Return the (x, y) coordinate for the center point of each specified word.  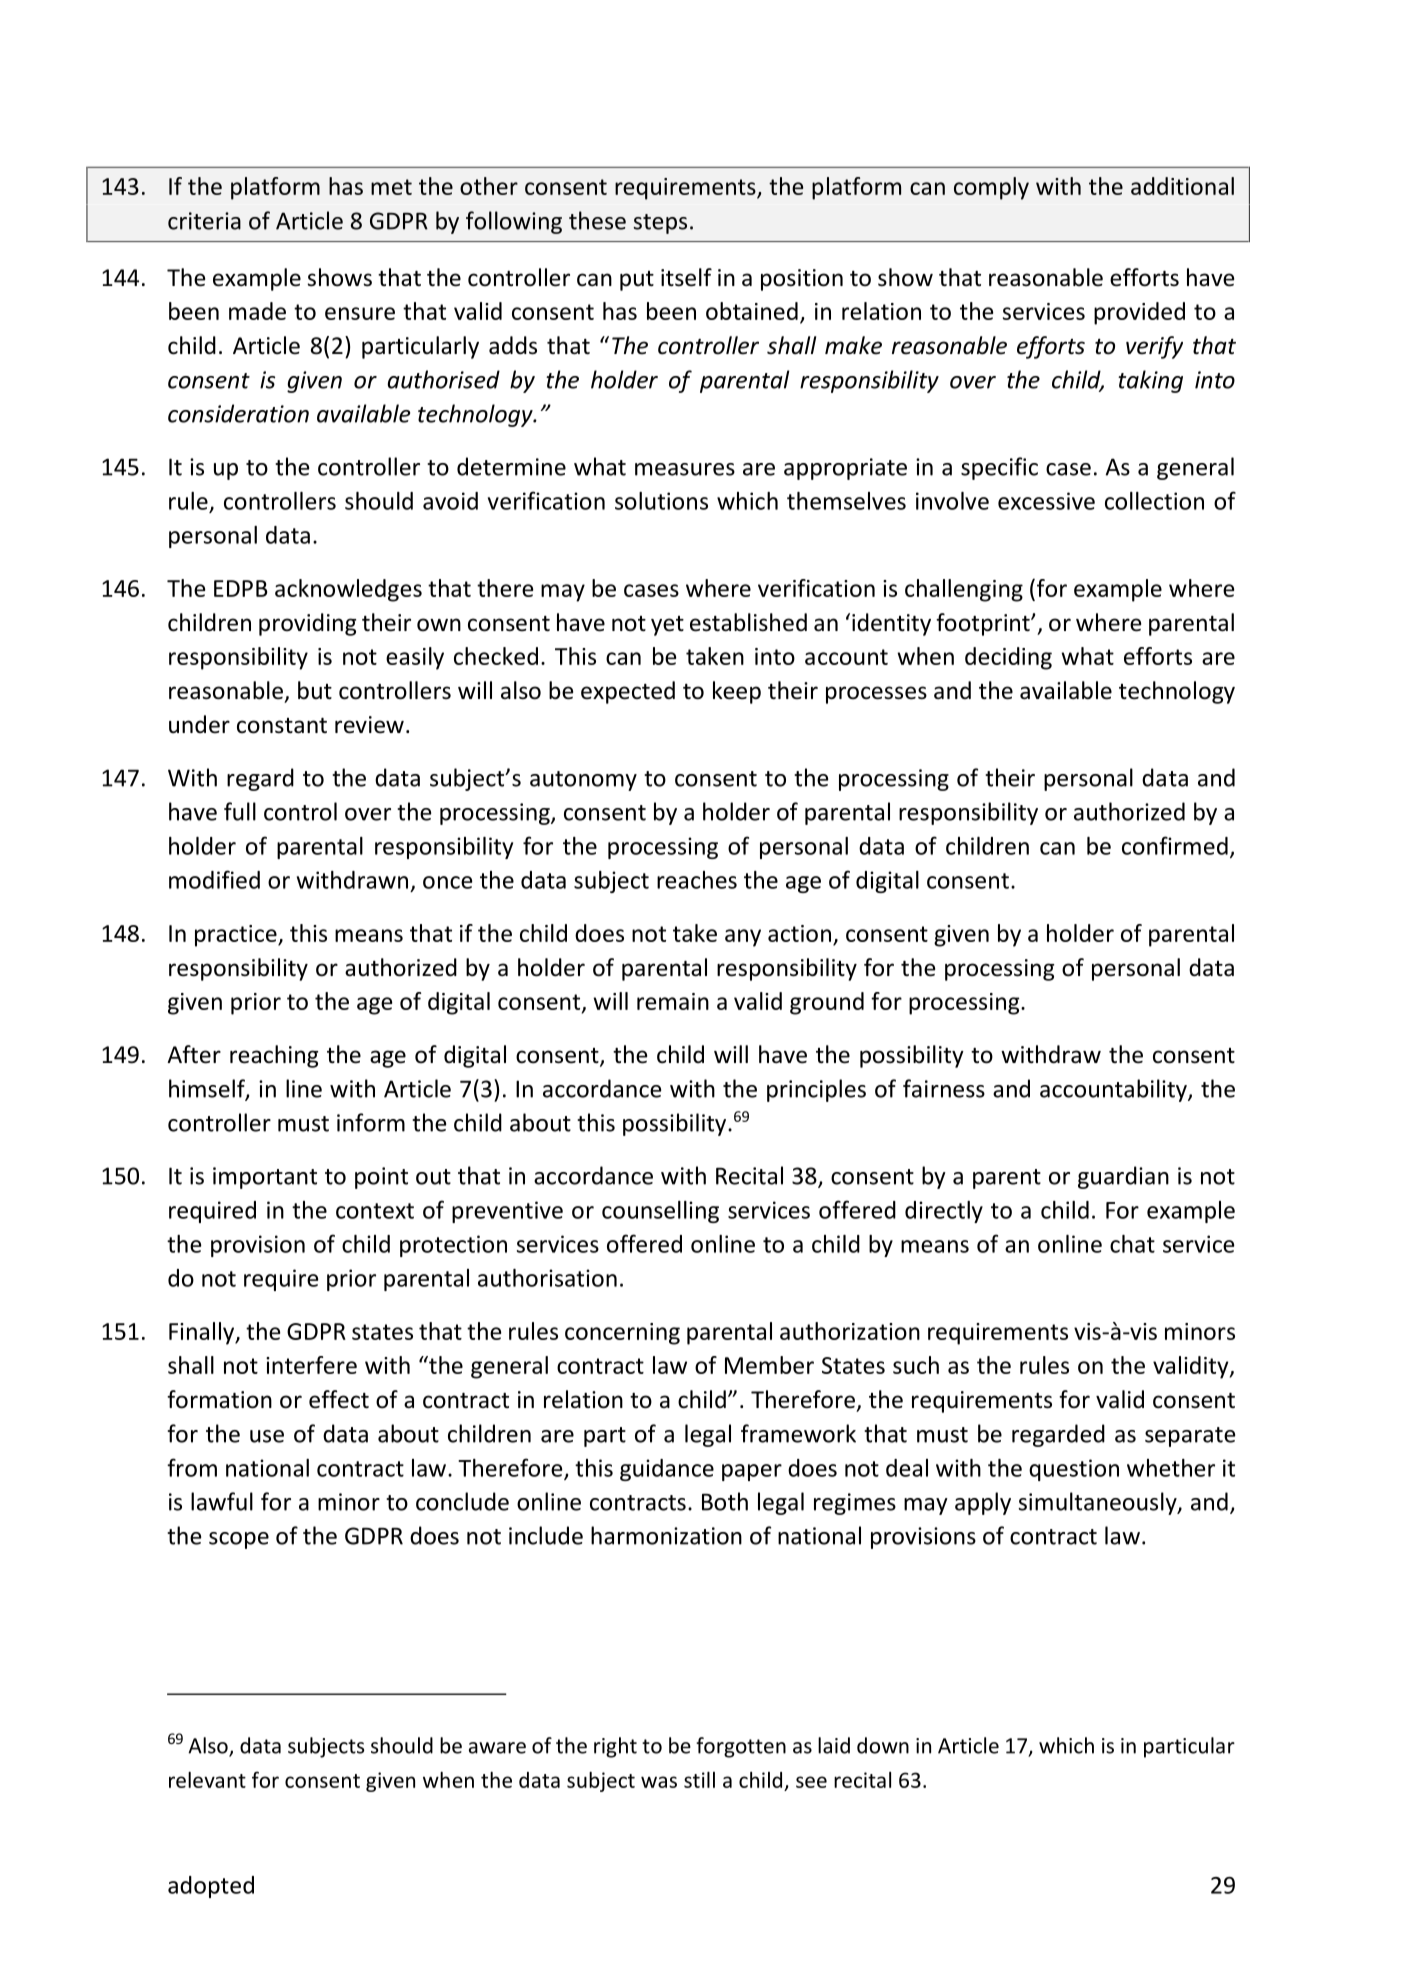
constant (282, 726)
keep (737, 692)
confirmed (1175, 845)
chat (1132, 1244)
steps (660, 224)
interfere (311, 1365)
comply (991, 188)
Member (769, 1365)
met (391, 187)
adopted (211, 1887)
